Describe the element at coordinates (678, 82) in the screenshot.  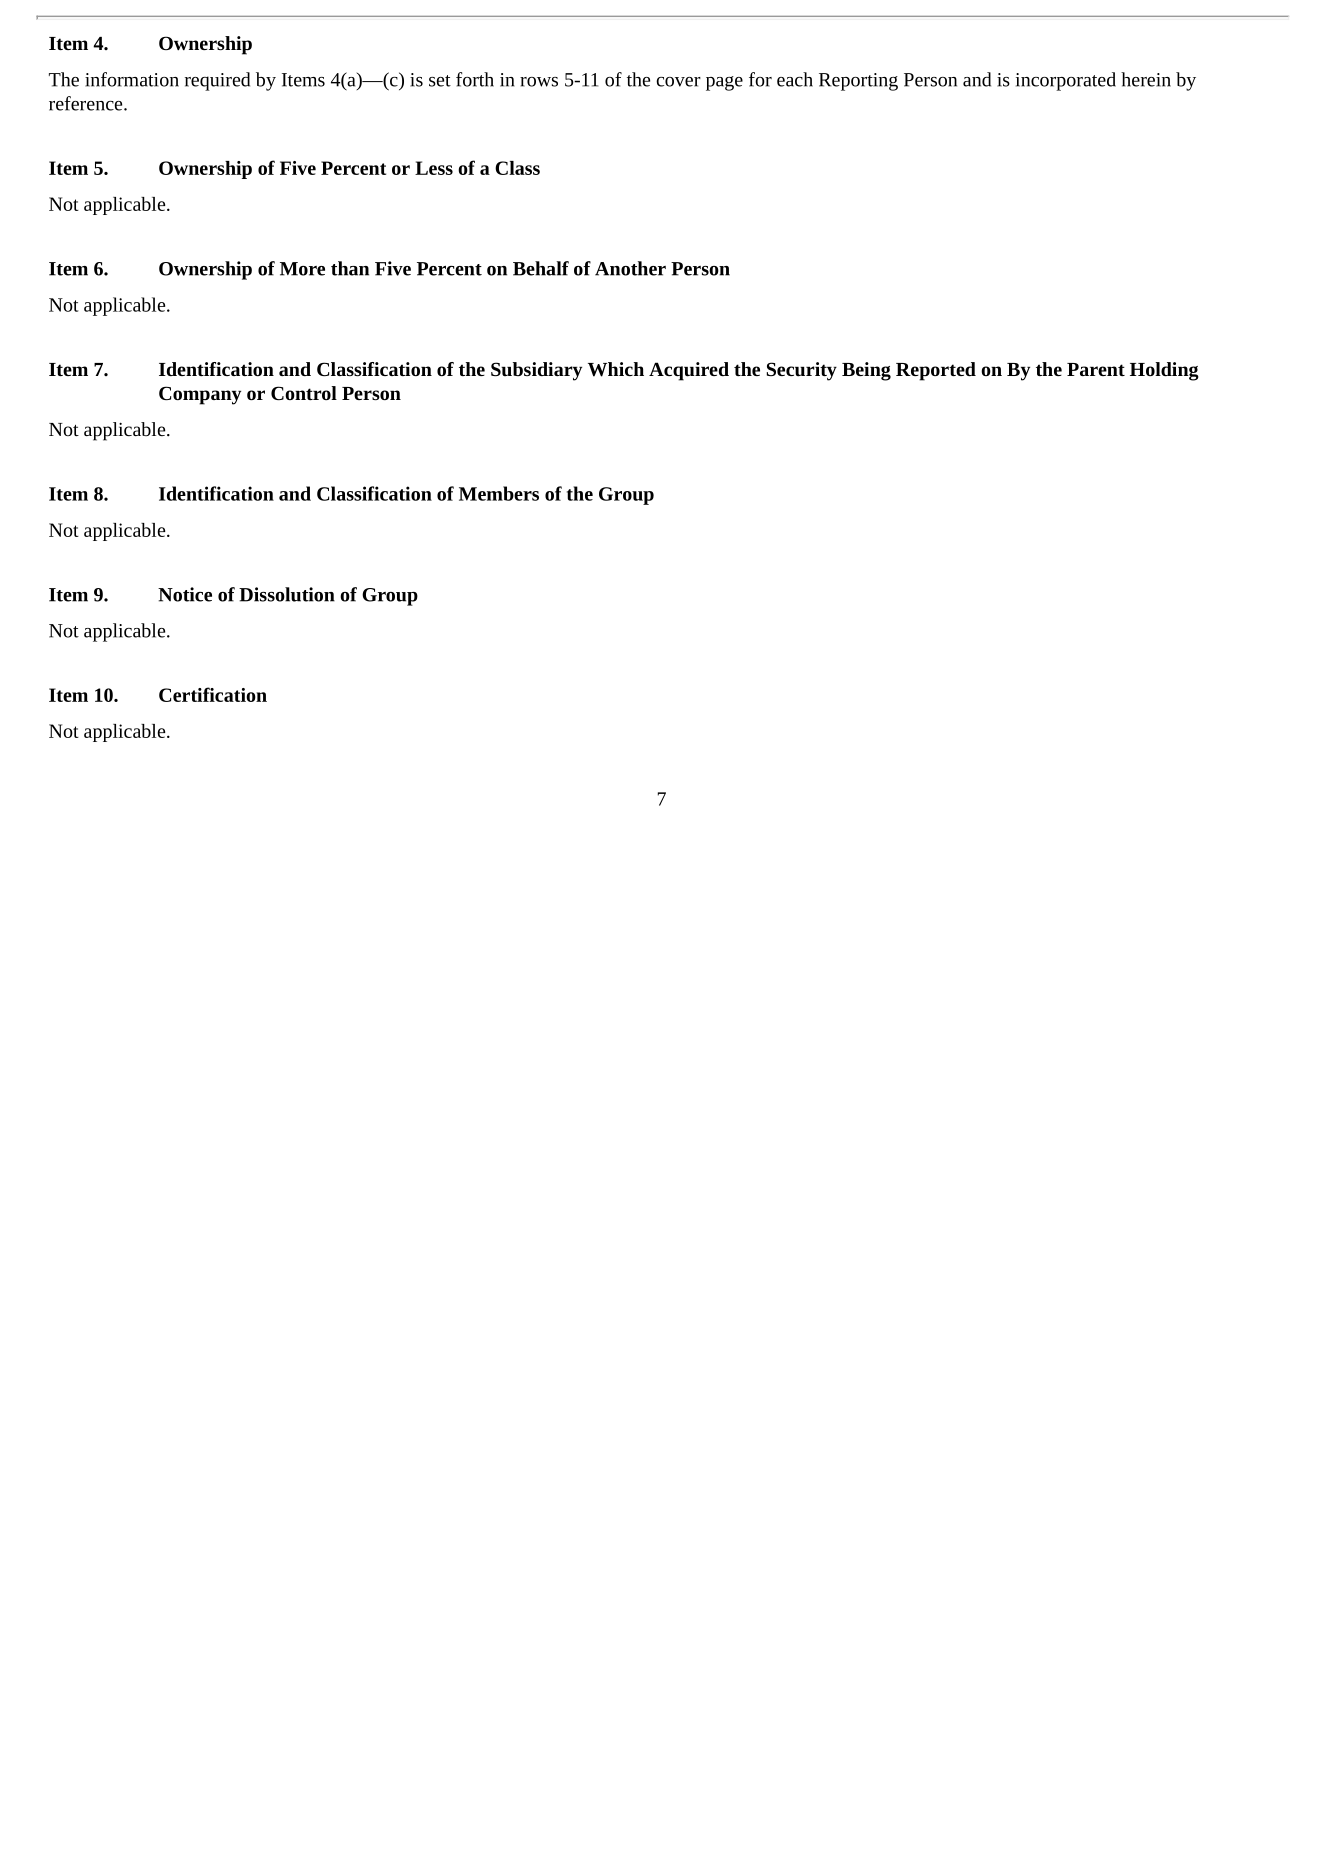
I see `cover` at that location.
